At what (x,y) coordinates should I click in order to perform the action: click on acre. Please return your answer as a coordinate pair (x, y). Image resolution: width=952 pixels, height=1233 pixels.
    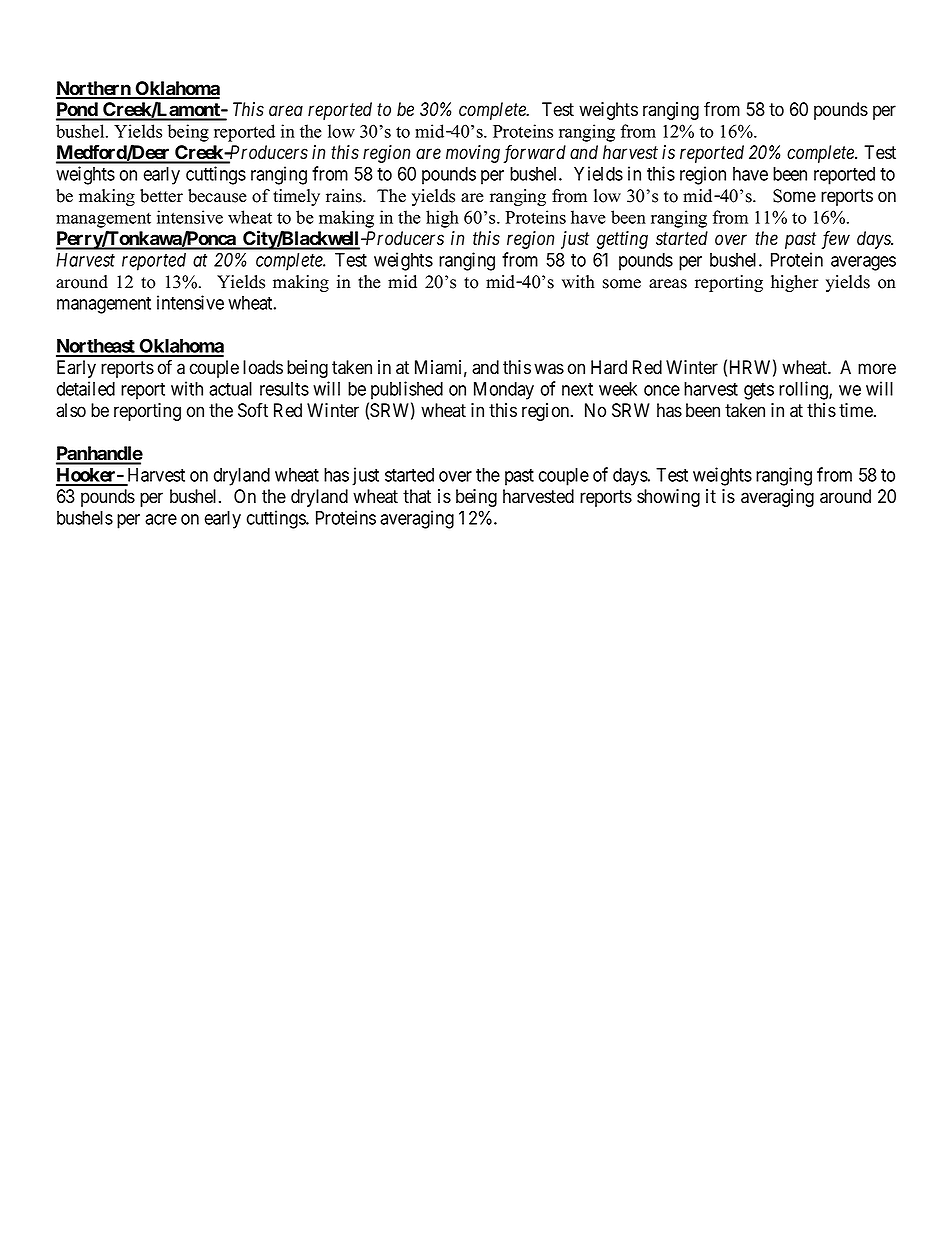
    Looking at the image, I should click on (161, 519).
